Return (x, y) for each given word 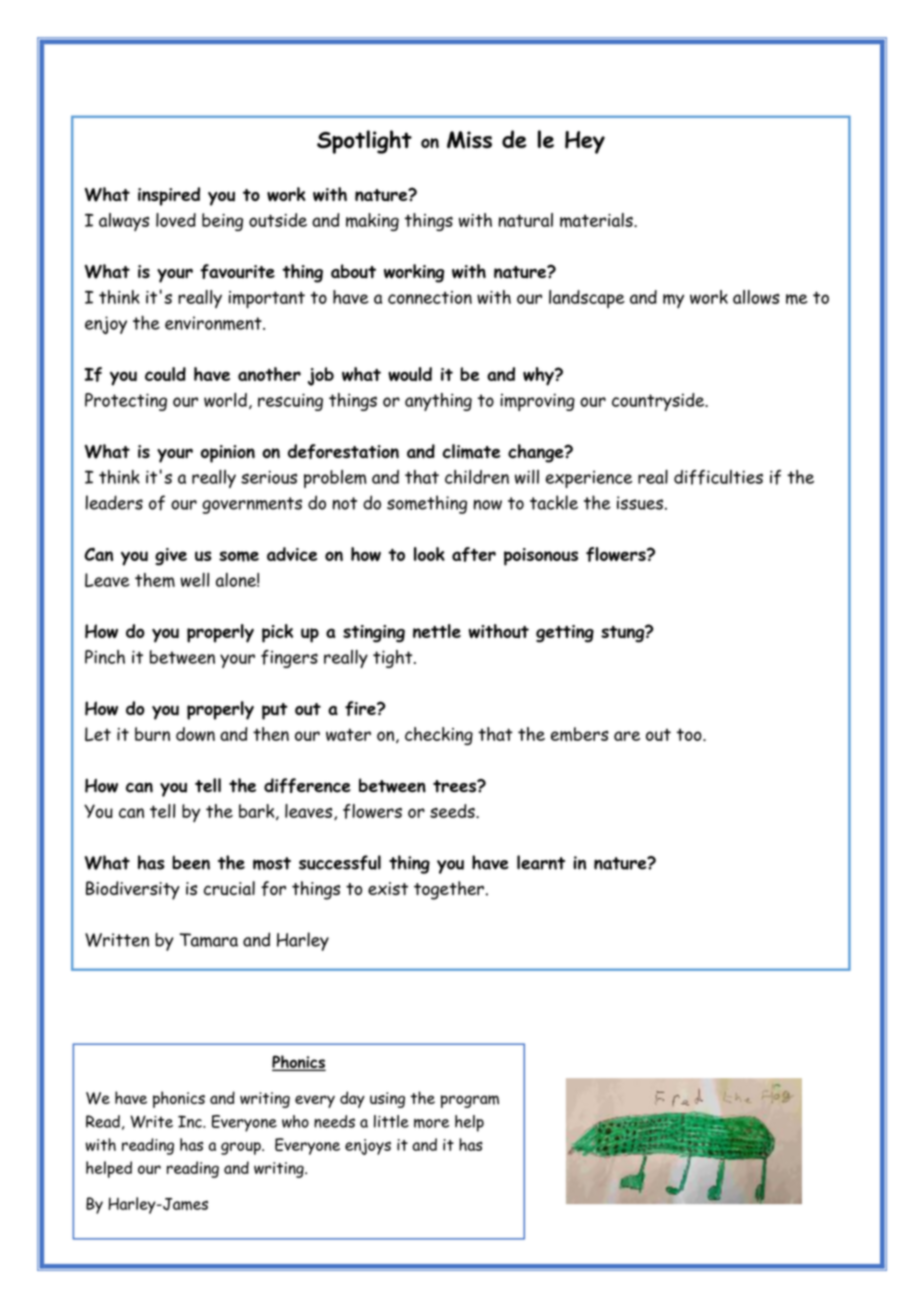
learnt (541, 862)
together (449, 890)
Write (151, 1121)
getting (565, 634)
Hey (585, 142)
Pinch (105, 657)
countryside (659, 402)
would (410, 374)
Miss (469, 140)
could (165, 374)
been (191, 862)
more (431, 1123)
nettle (437, 631)
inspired (169, 196)
